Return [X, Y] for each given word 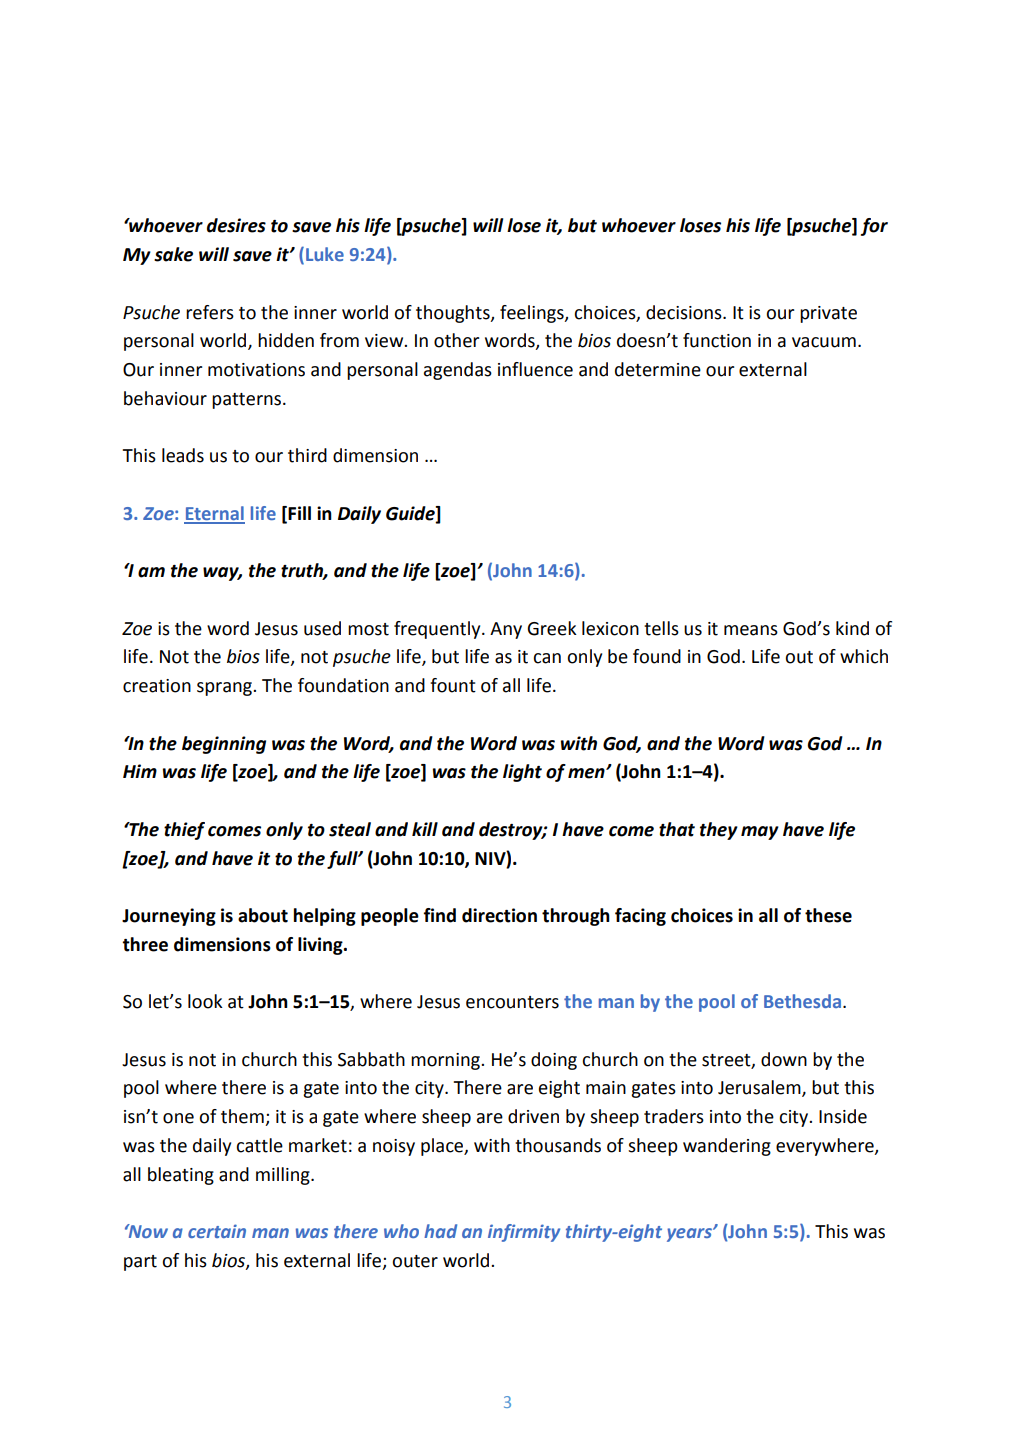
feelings [533, 314]
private [828, 314]
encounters [512, 1002]
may [760, 833]
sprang [225, 689]
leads [183, 455]
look [205, 1001]
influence [535, 369]
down [784, 1059]
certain [217, 1231]
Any [506, 630]
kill [425, 829]
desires [236, 225]
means [751, 630]
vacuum [824, 342]
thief [184, 831]
